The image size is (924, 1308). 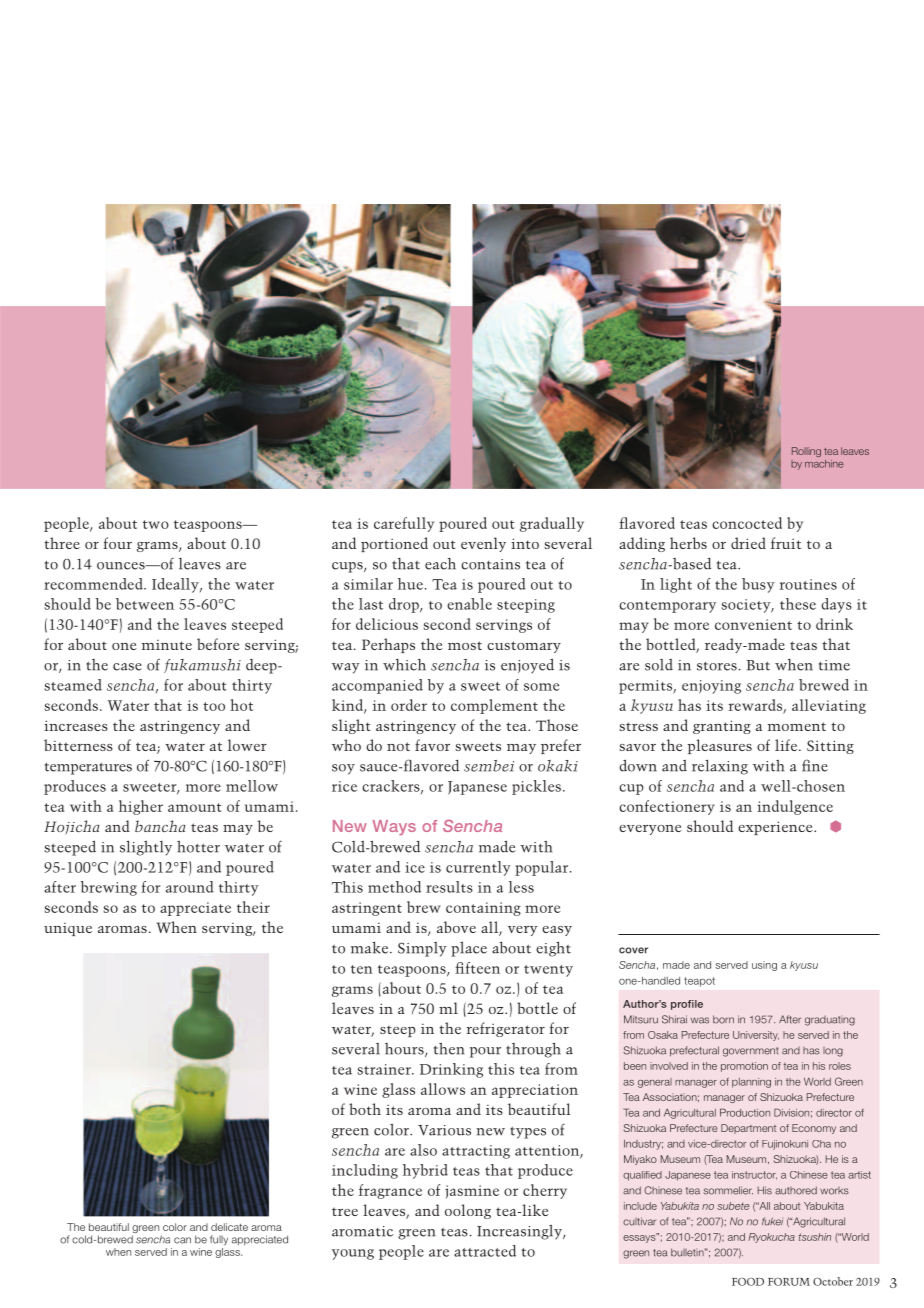 I want to click on gradually, so click(x=552, y=524).
